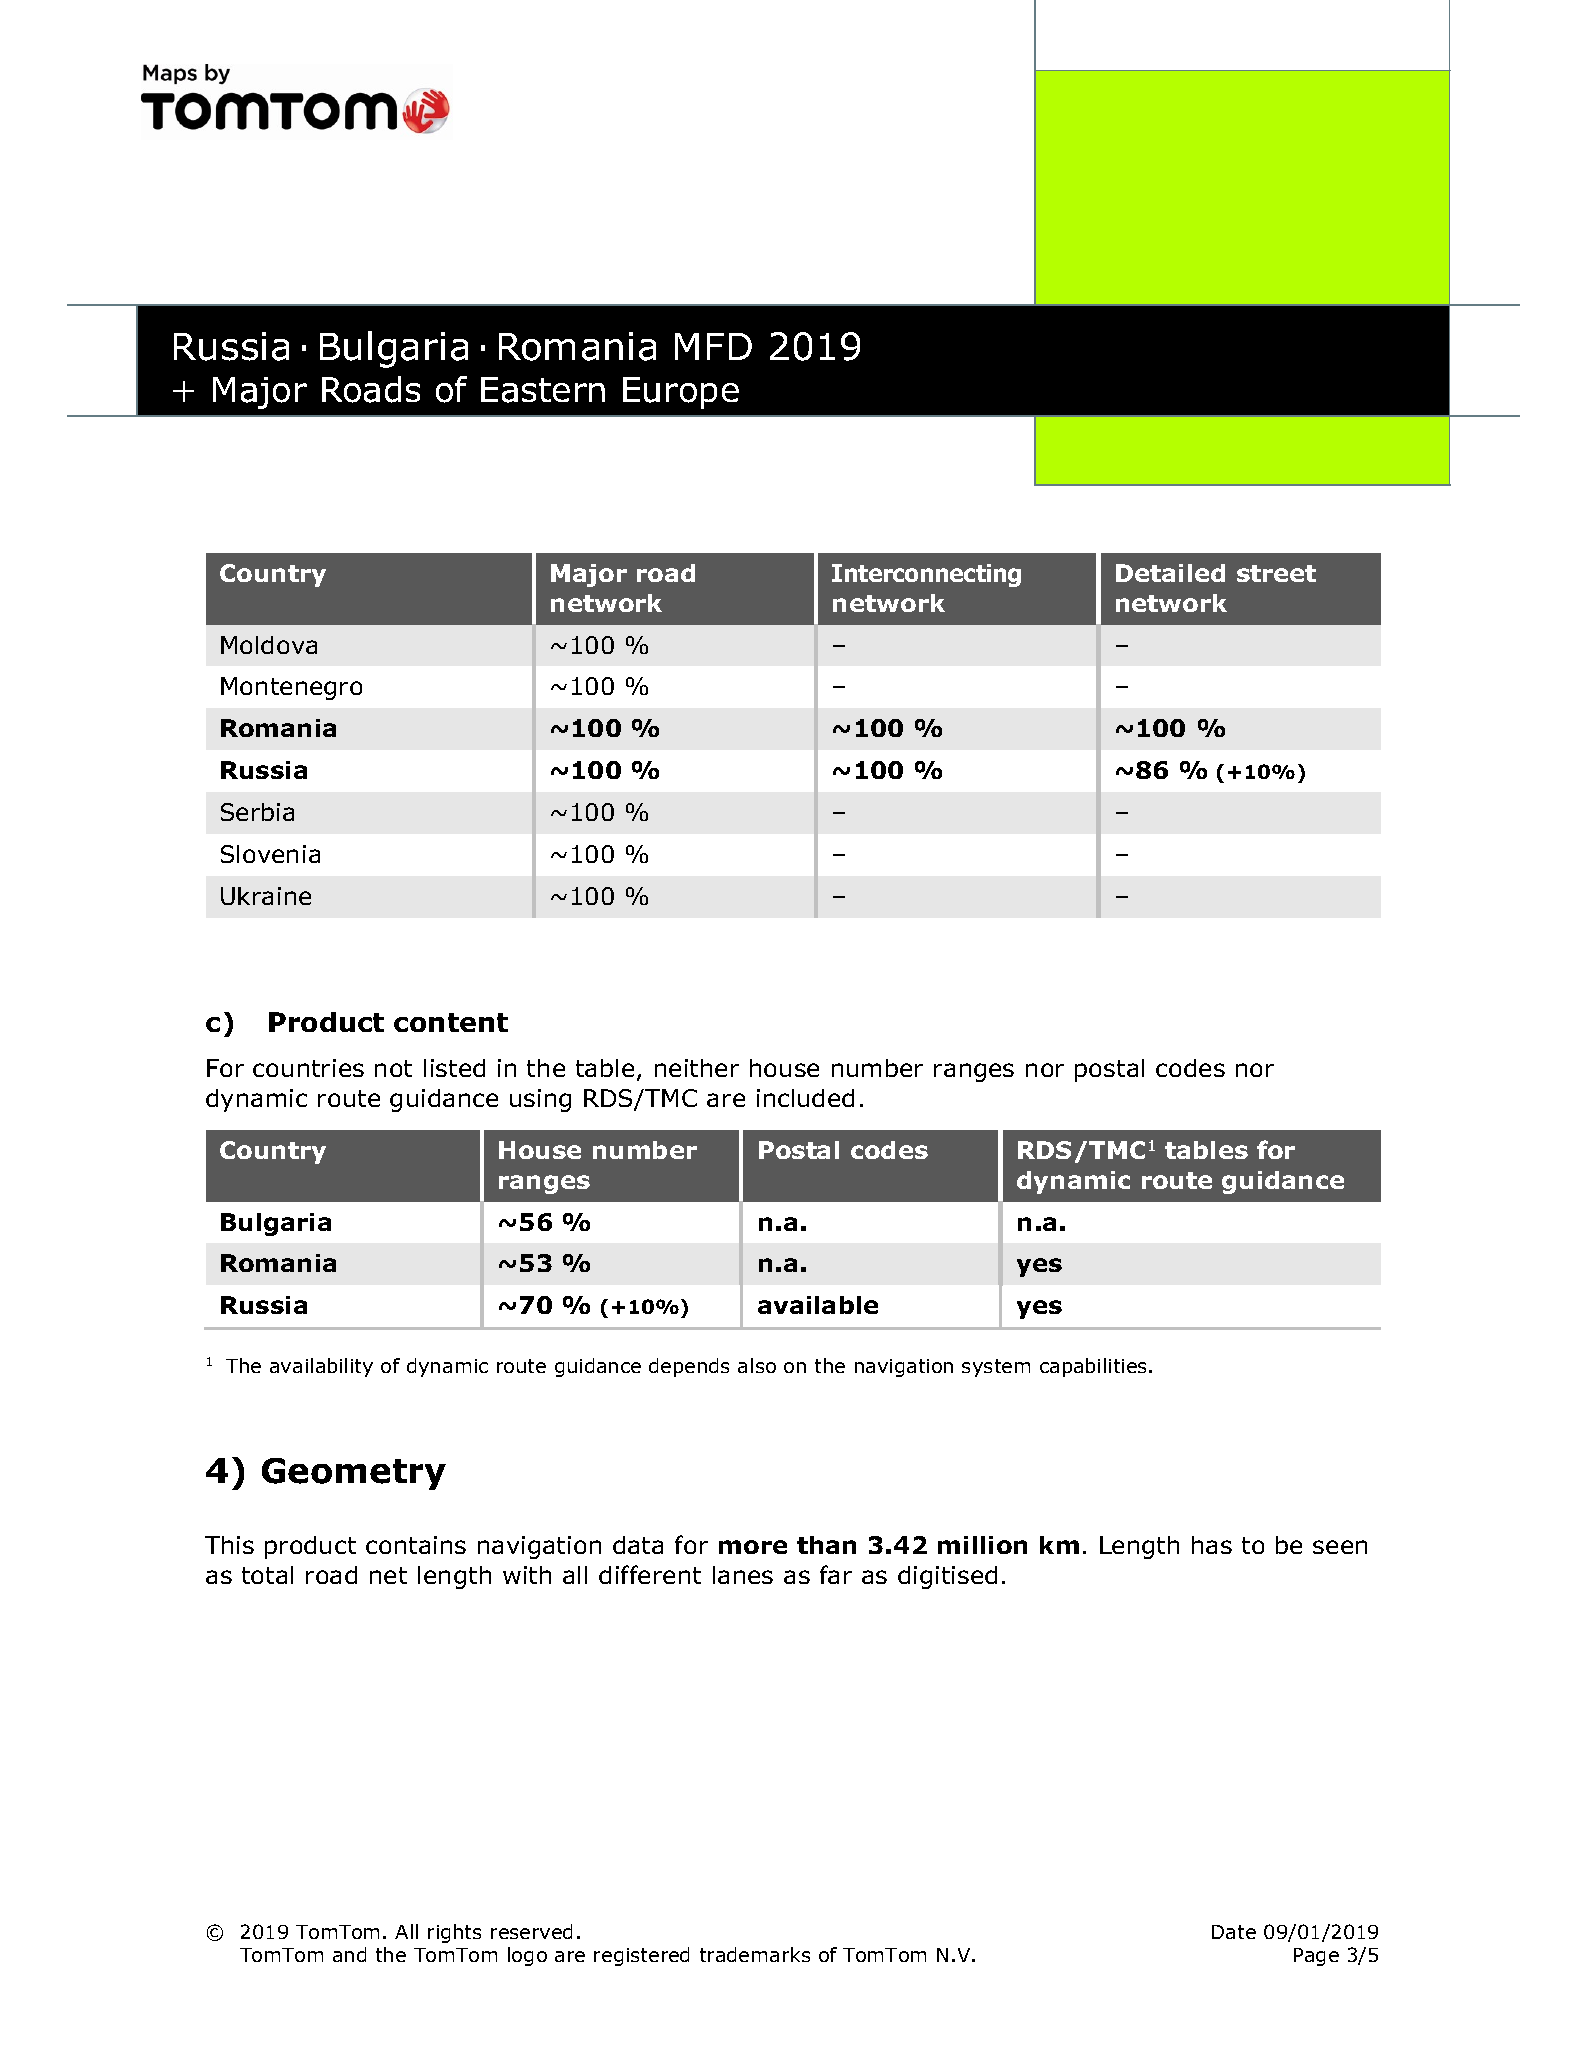 Image resolution: width=1588 pixels, height=2055 pixels. I want to click on also, so click(757, 1365).
